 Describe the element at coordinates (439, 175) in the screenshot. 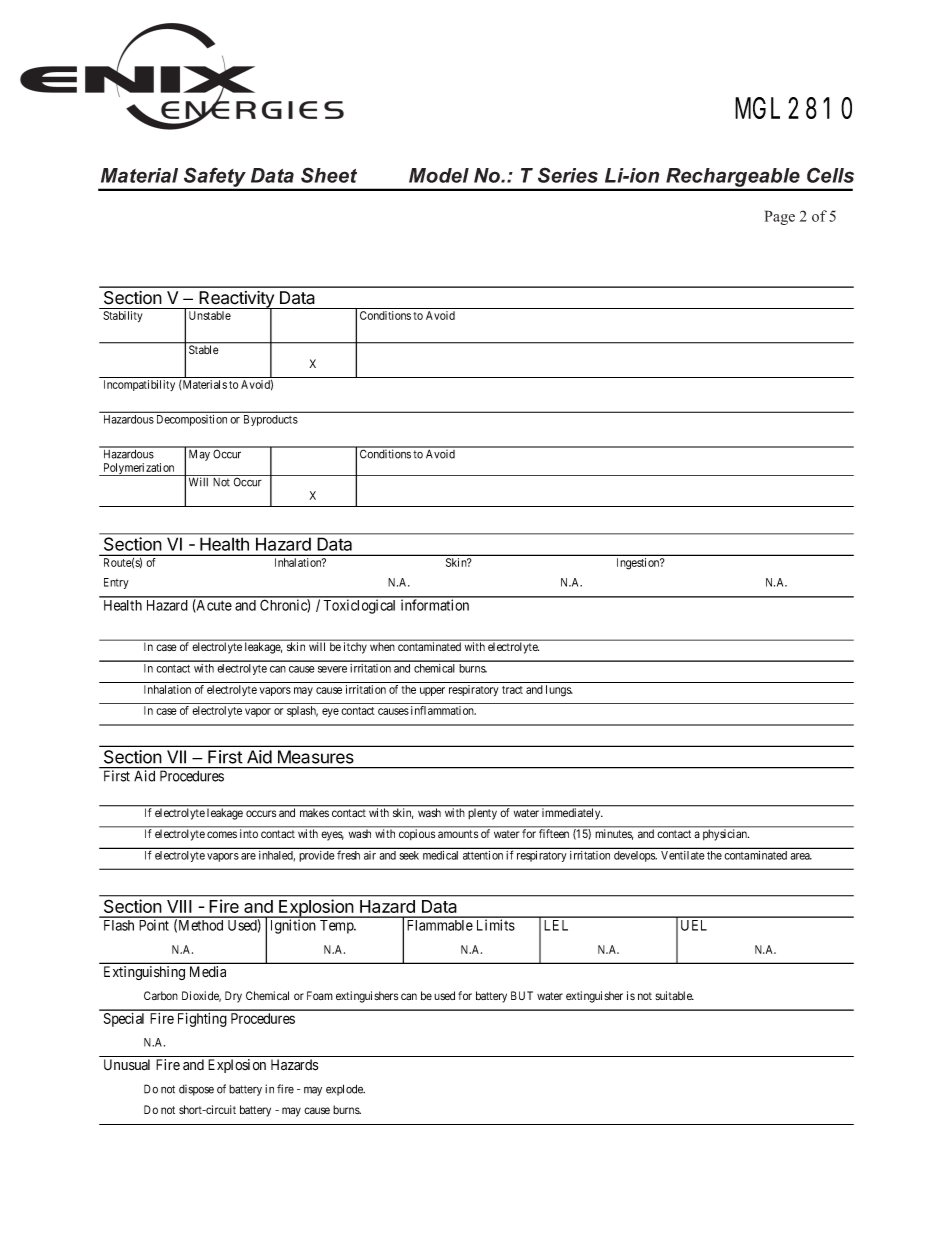

I see `Model` at that location.
